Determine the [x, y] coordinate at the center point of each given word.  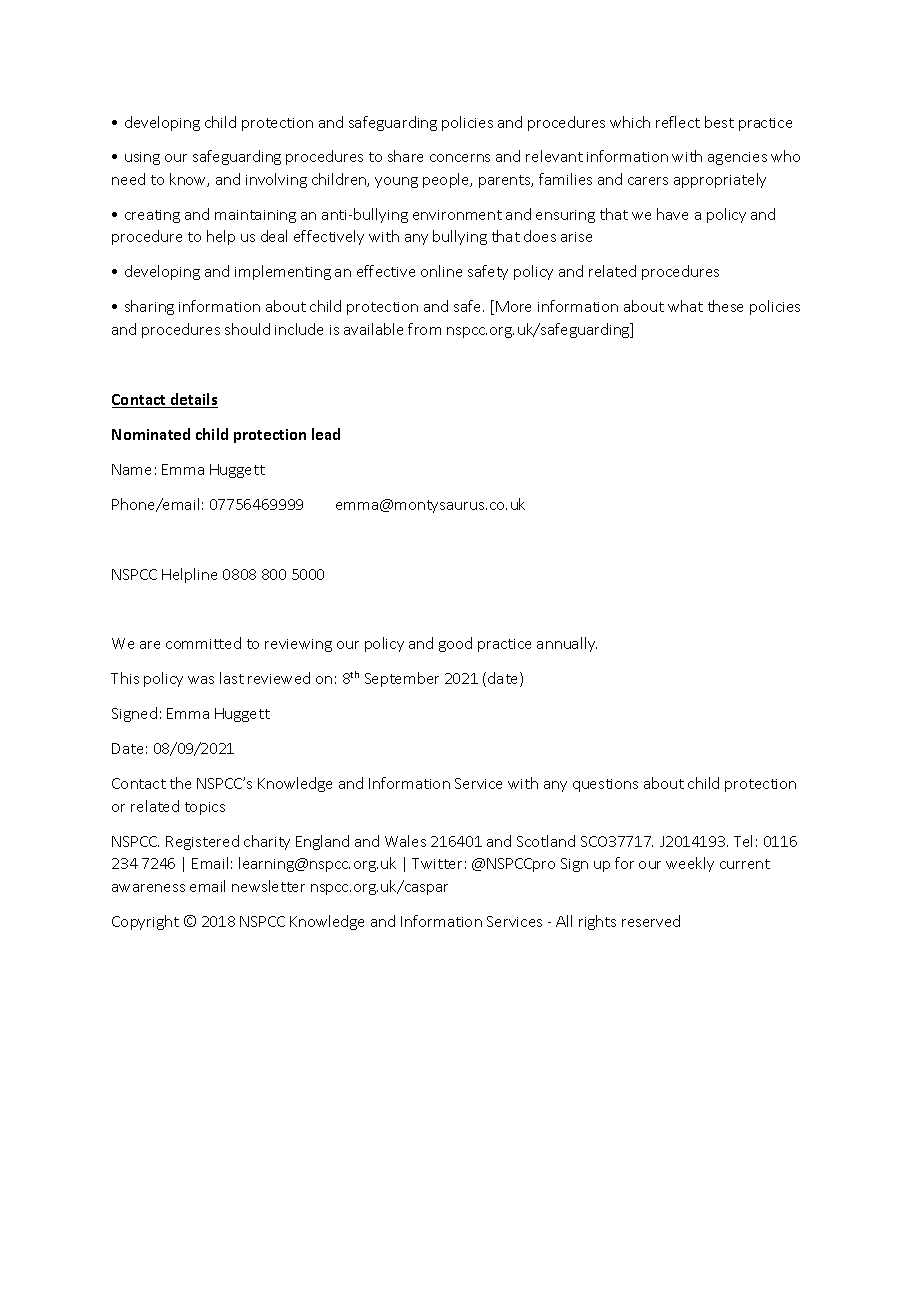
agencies [737, 158]
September [402, 679]
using [142, 158]
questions [605, 785]
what [685, 306]
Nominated [151, 434]
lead [326, 434]
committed [203, 643]
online [441, 271]
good [455, 644]
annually [567, 644]
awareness [148, 888]
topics [205, 808]
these [725, 306]
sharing [149, 307]
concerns [460, 158]
